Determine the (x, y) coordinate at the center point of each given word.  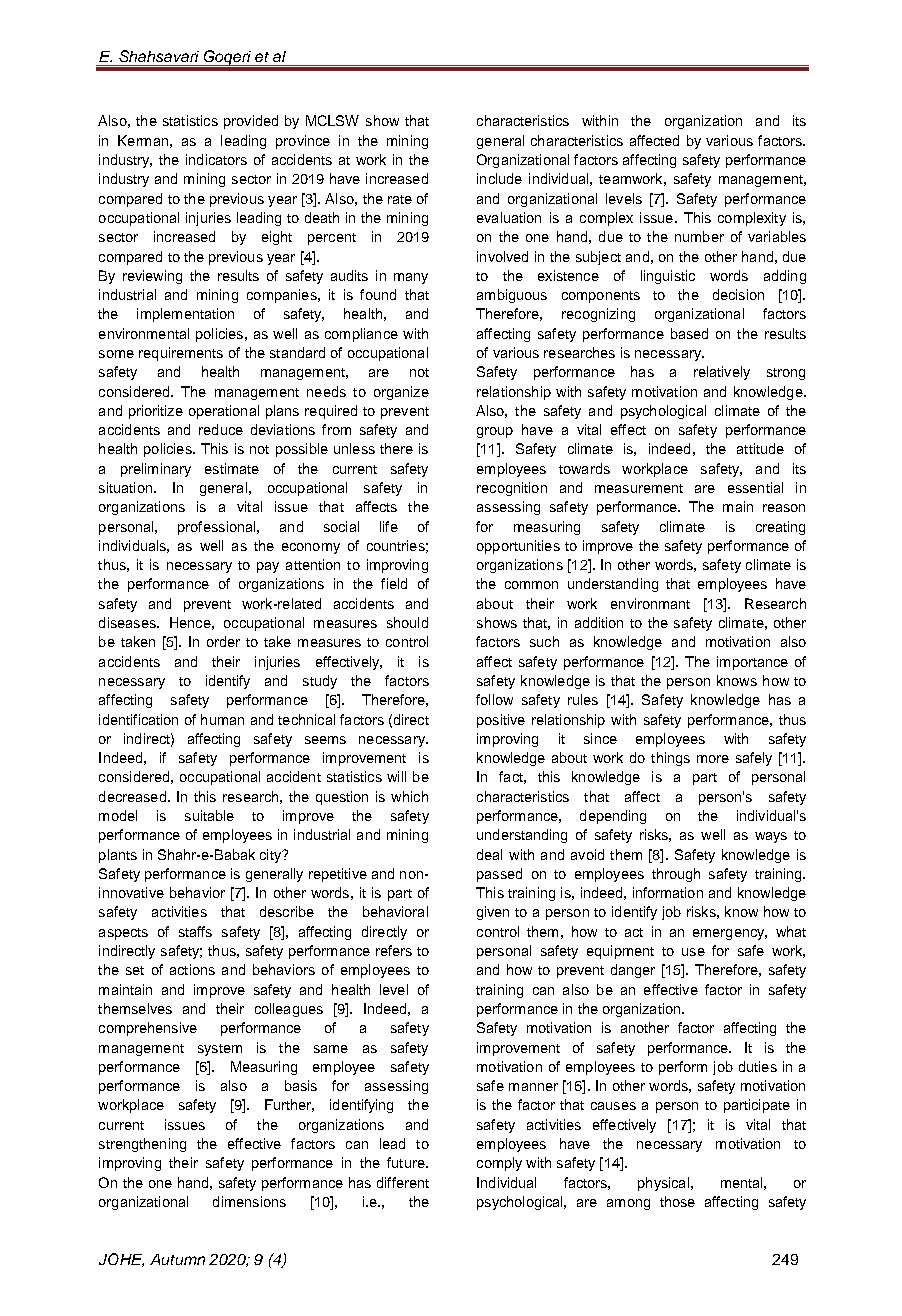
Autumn (177, 1259)
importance (752, 663)
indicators (216, 159)
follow (494, 699)
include (499, 178)
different (403, 1182)
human (222, 719)
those (677, 1201)
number (699, 236)
